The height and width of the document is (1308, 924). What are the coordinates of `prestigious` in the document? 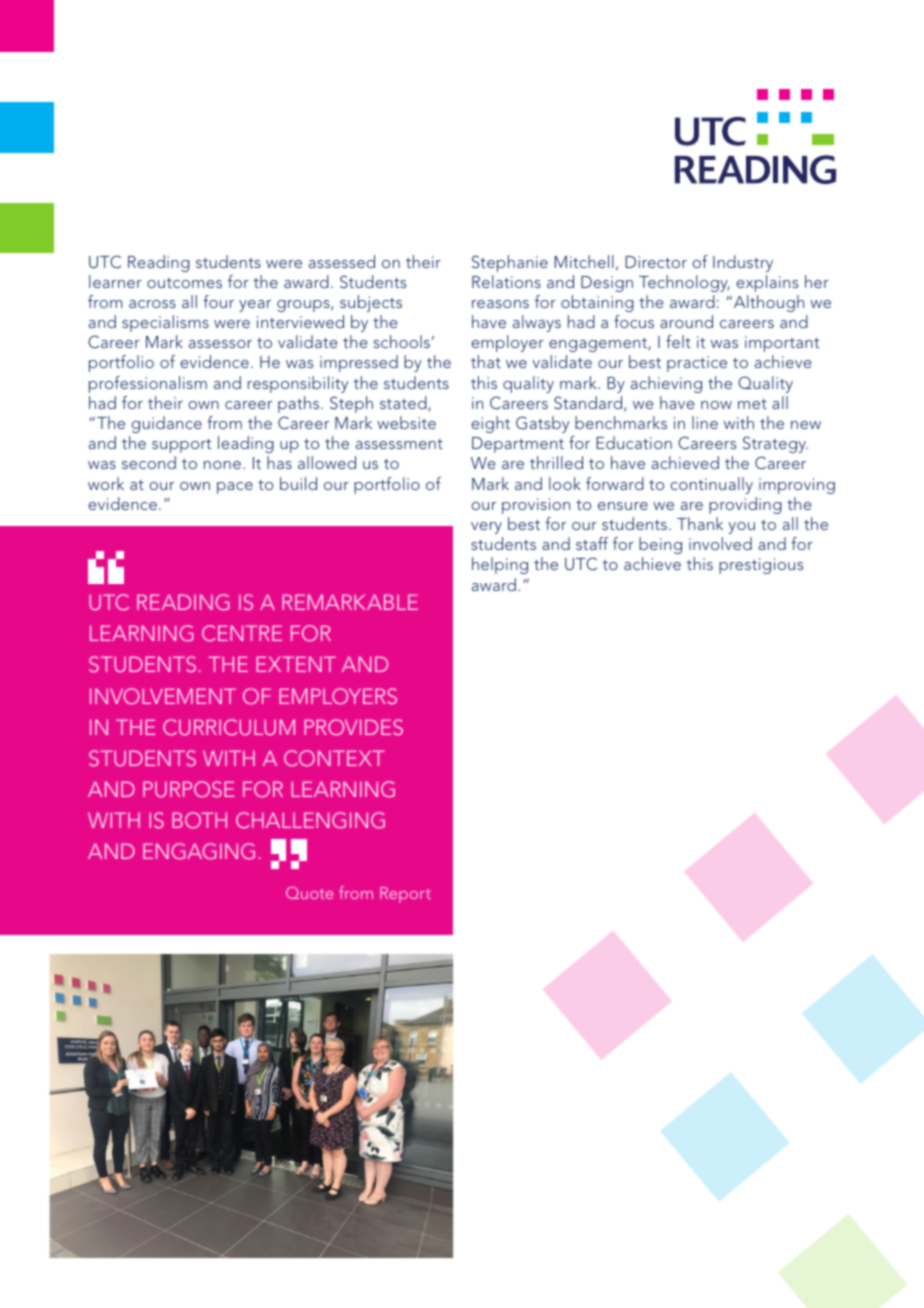 It's located at (761, 566).
